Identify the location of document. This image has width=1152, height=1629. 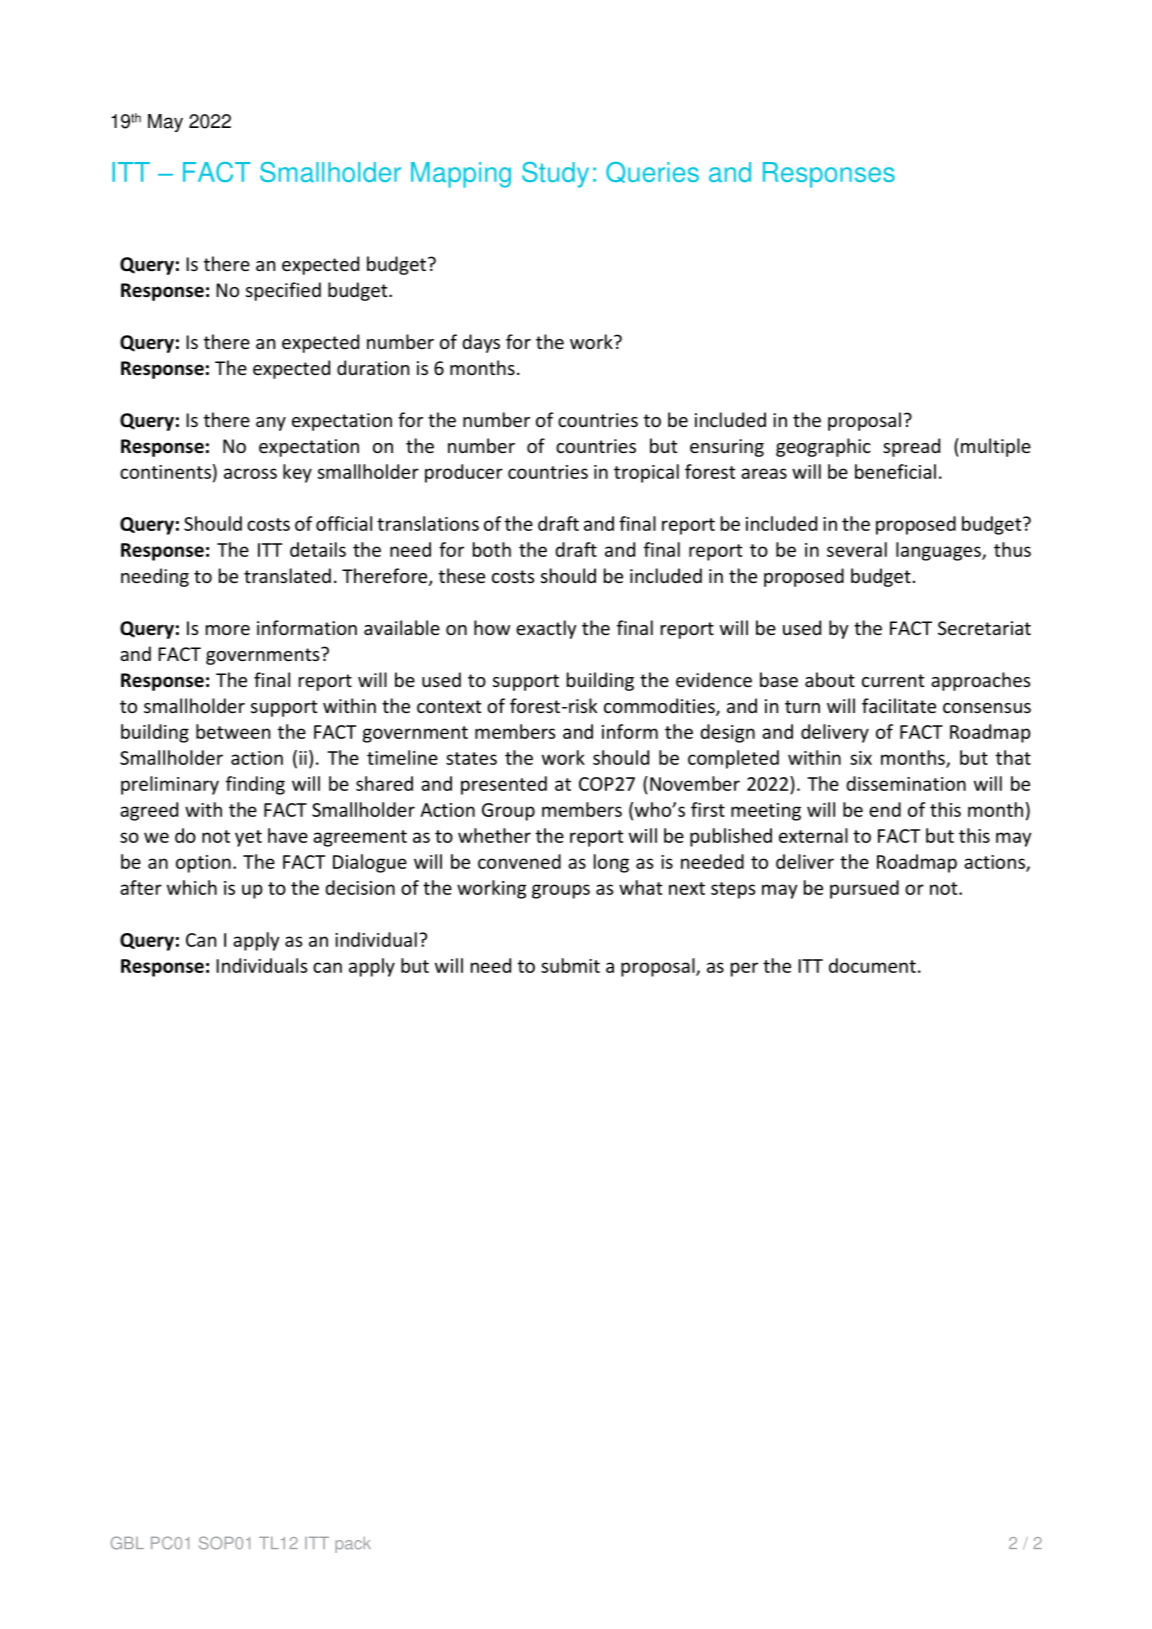
(872, 965).
